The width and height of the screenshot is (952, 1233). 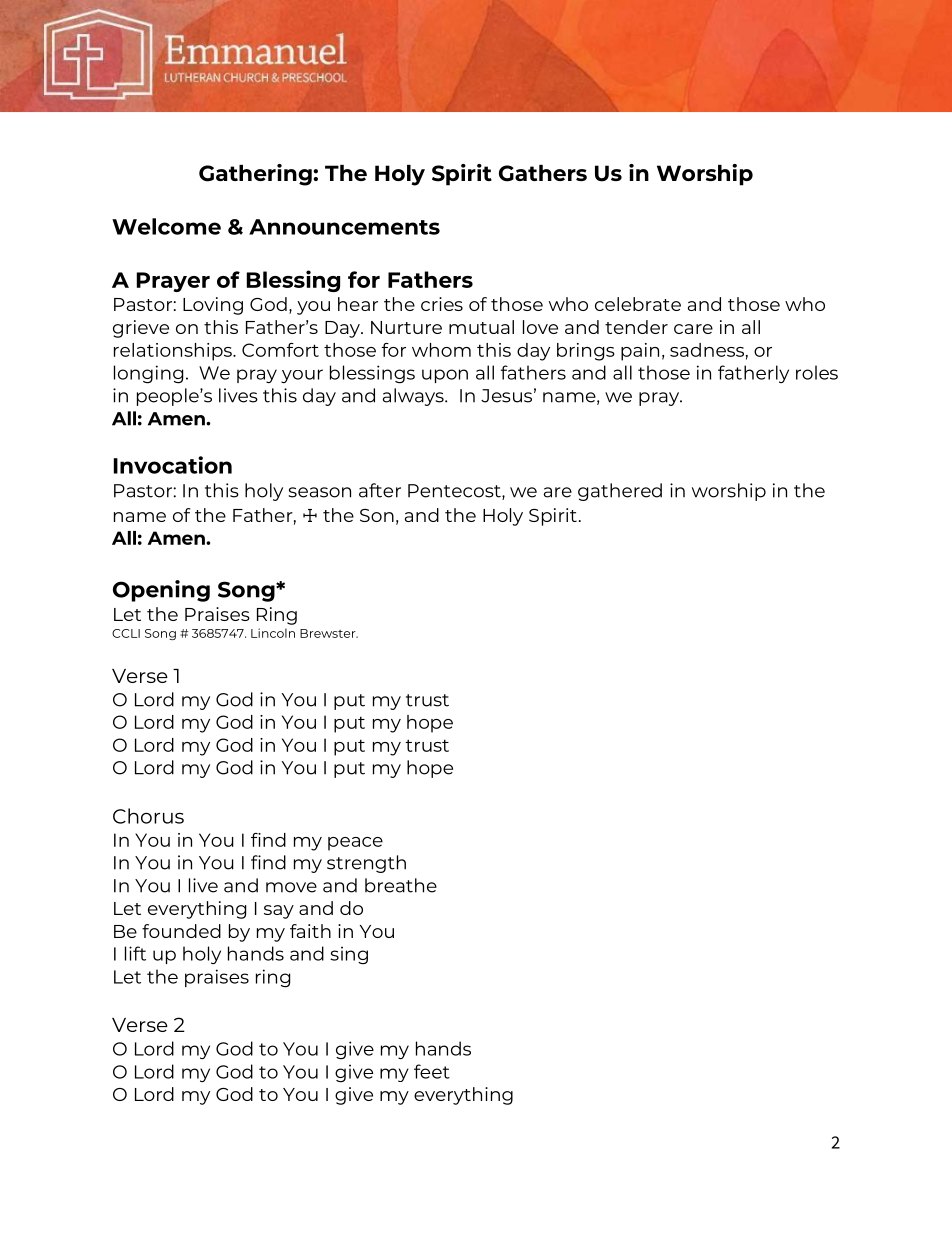 What do you see at coordinates (638, 304) in the screenshot?
I see `celebrate` at bounding box center [638, 304].
